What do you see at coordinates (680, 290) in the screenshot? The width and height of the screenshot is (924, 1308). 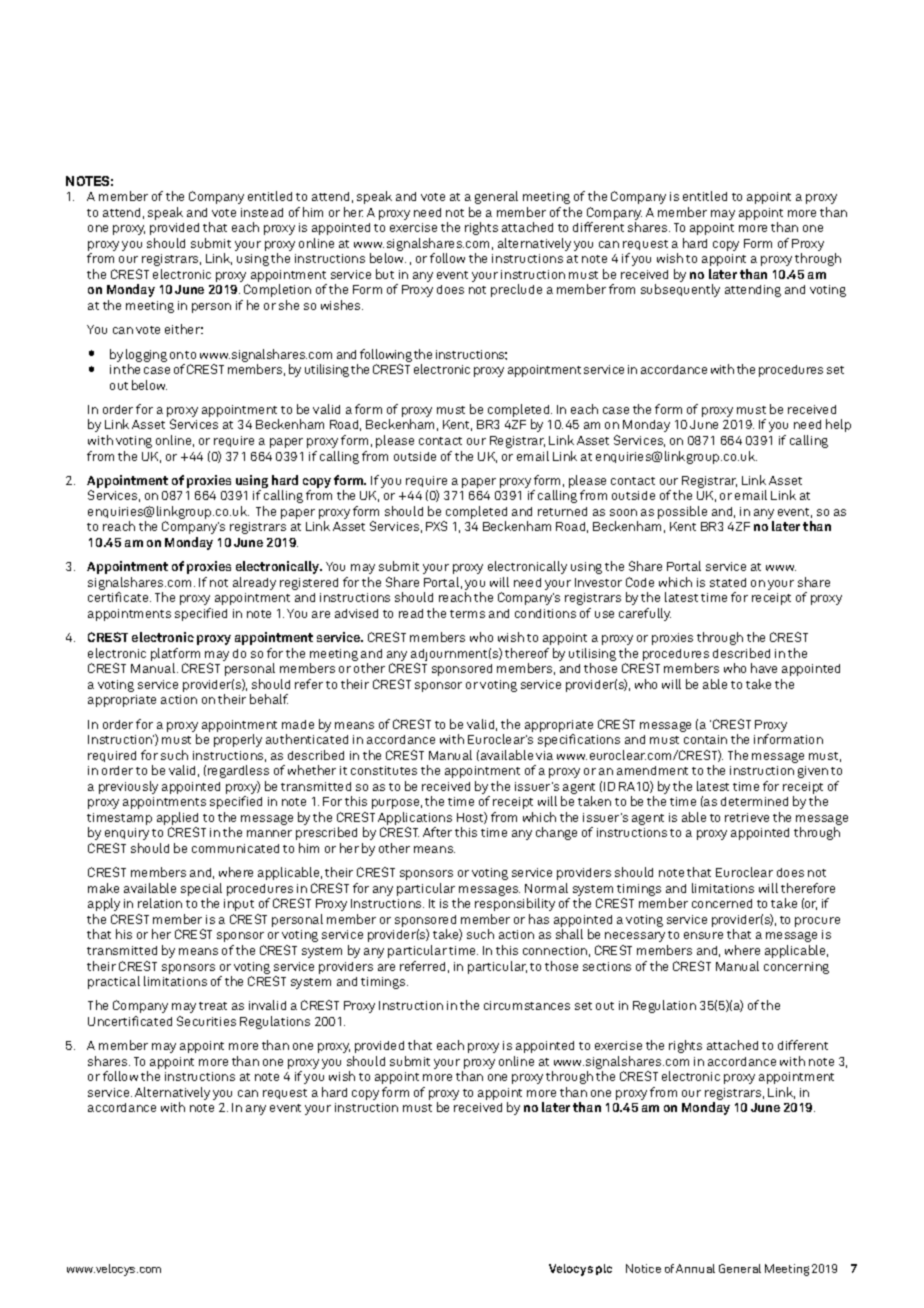 I see `subsequently` at bounding box center [680, 290].
